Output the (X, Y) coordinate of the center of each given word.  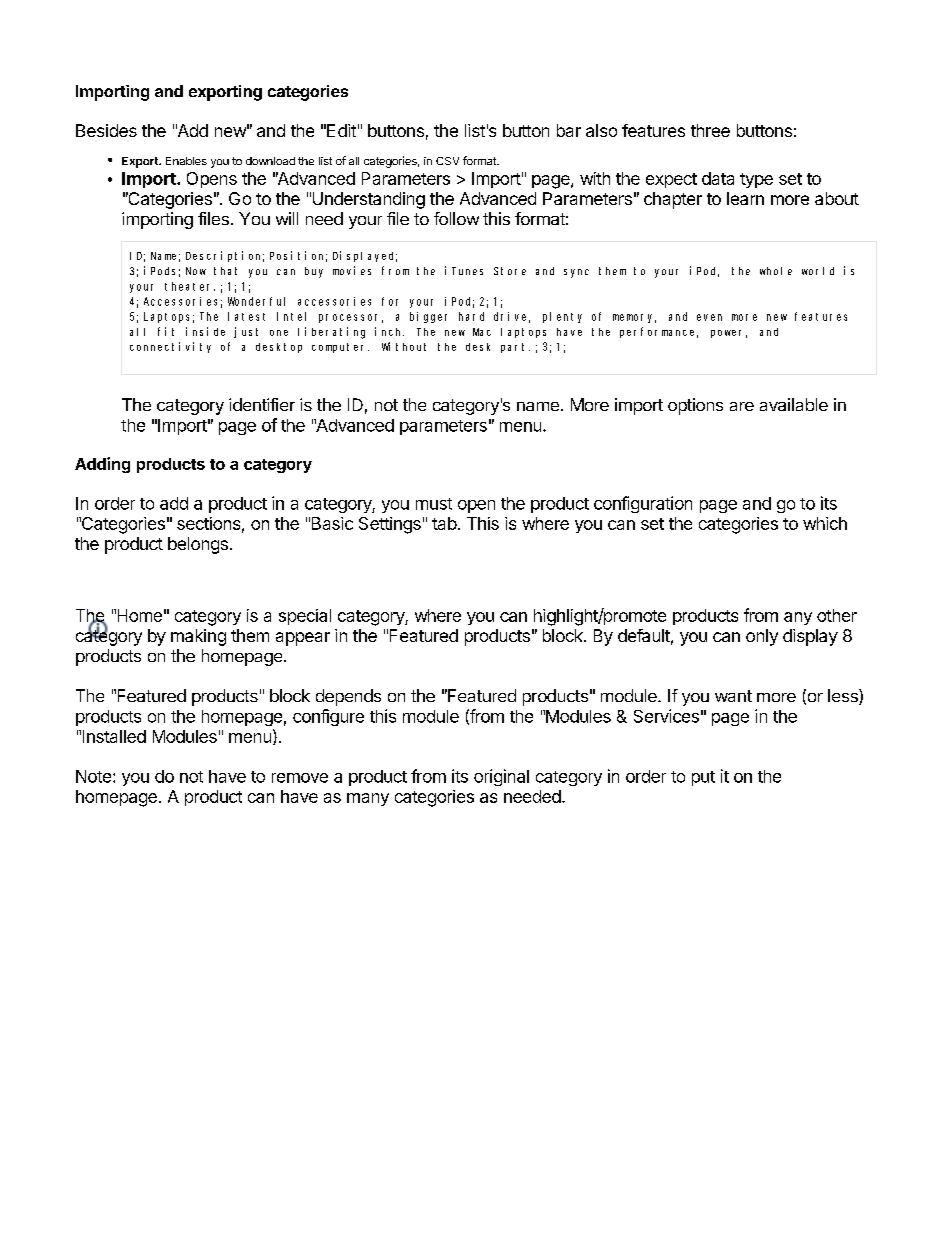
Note (93, 776)
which (825, 523)
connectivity (170, 347)
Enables (186, 161)
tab (444, 523)
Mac (482, 332)
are (742, 406)
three (710, 130)
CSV (447, 161)
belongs (198, 545)
